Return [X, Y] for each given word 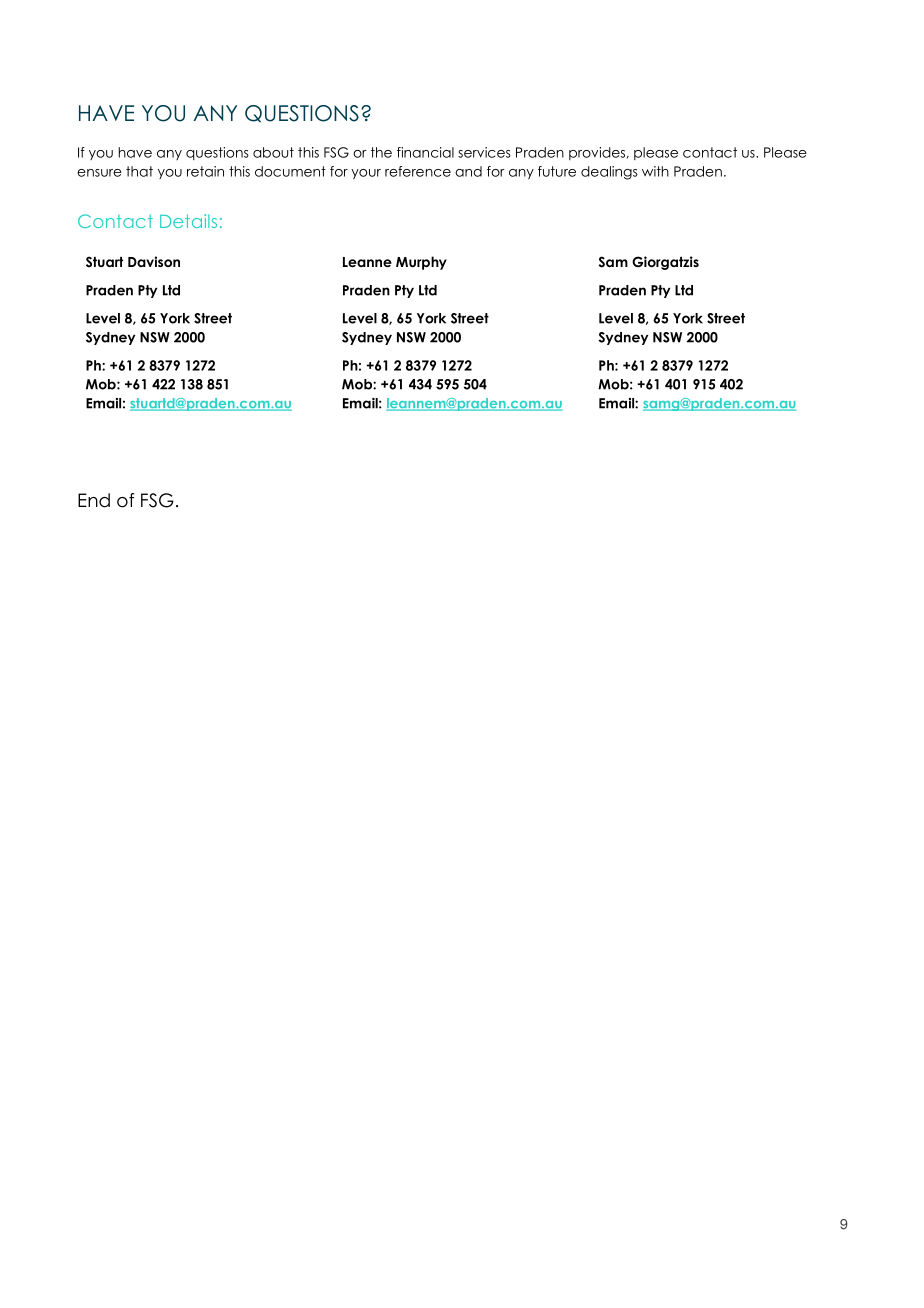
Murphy [421, 263]
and [468, 171]
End [94, 500]
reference [418, 171]
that [139, 171]
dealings [609, 173]
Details [188, 221]
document [290, 171]
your [366, 174]
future [557, 171]
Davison [154, 261]
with [655, 171]
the [381, 152]
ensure [99, 173]
